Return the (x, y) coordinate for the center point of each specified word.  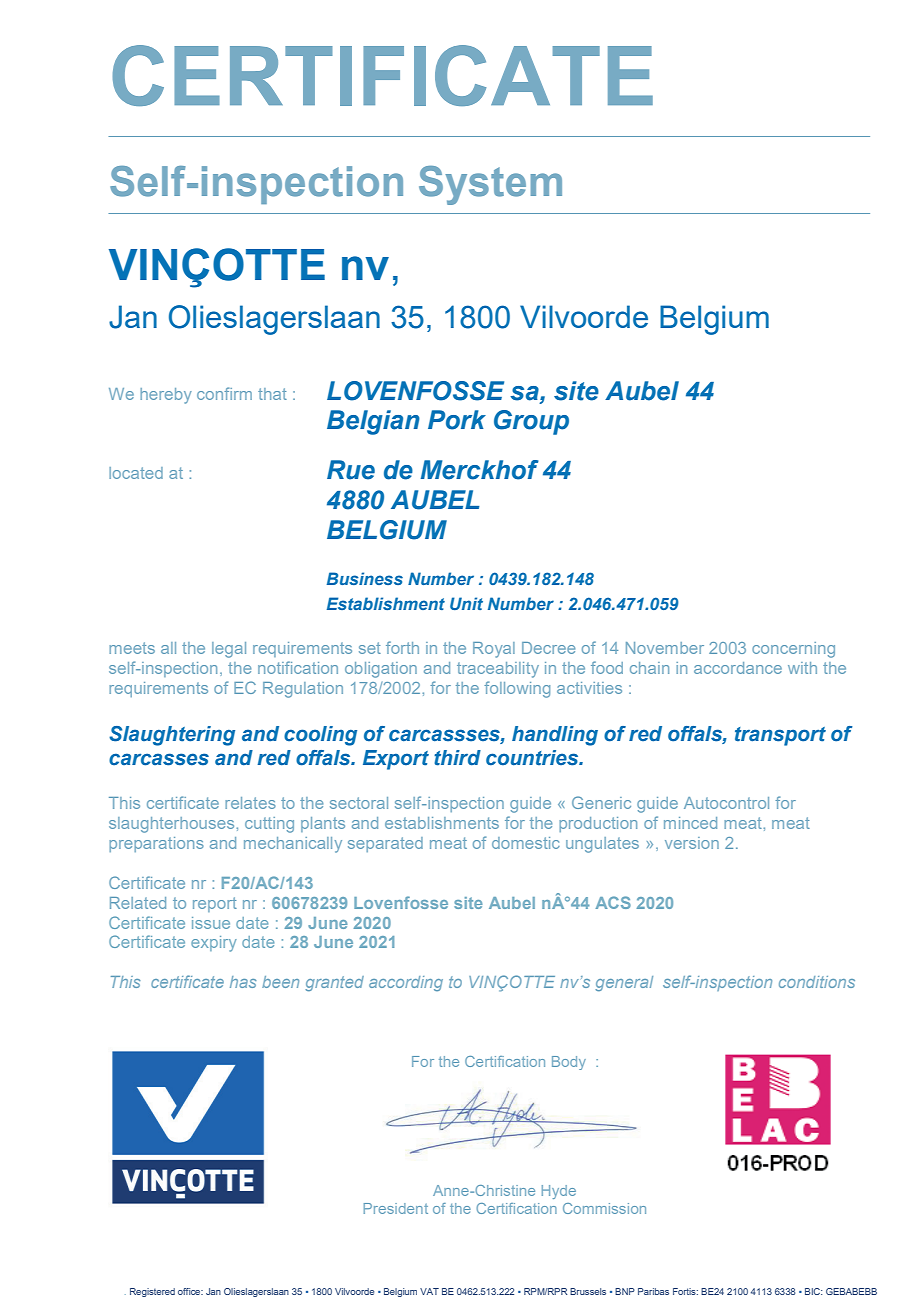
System (490, 185)
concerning (793, 650)
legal (229, 650)
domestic (526, 843)
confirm (224, 393)
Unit (466, 603)
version (692, 843)
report (215, 904)
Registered (152, 1292)
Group (531, 422)
